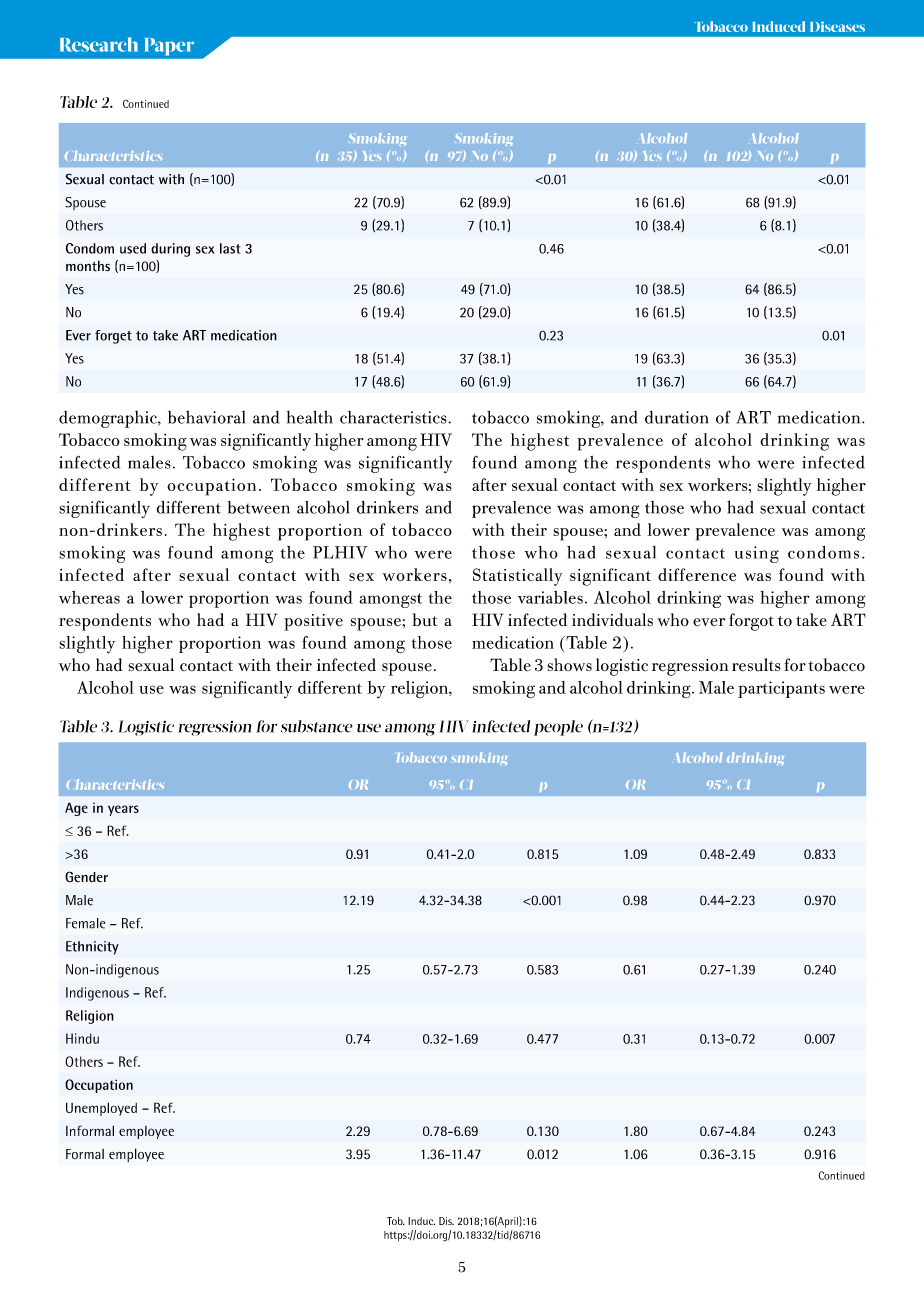 The width and height of the screenshot is (924, 1295). What do you see at coordinates (123, 810) in the screenshot?
I see `years` at bounding box center [123, 810].
